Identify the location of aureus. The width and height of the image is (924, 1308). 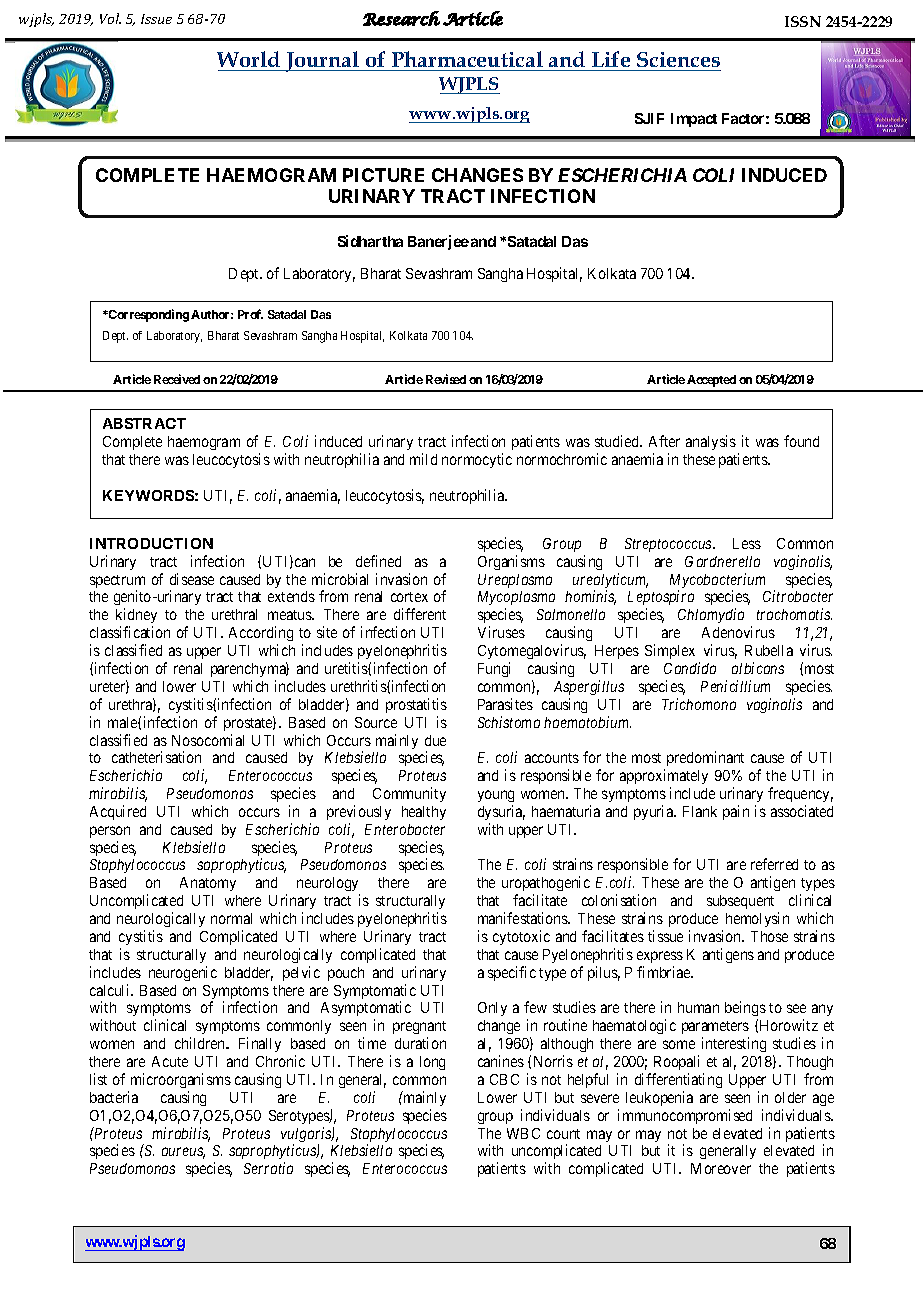
(183, 1153).
